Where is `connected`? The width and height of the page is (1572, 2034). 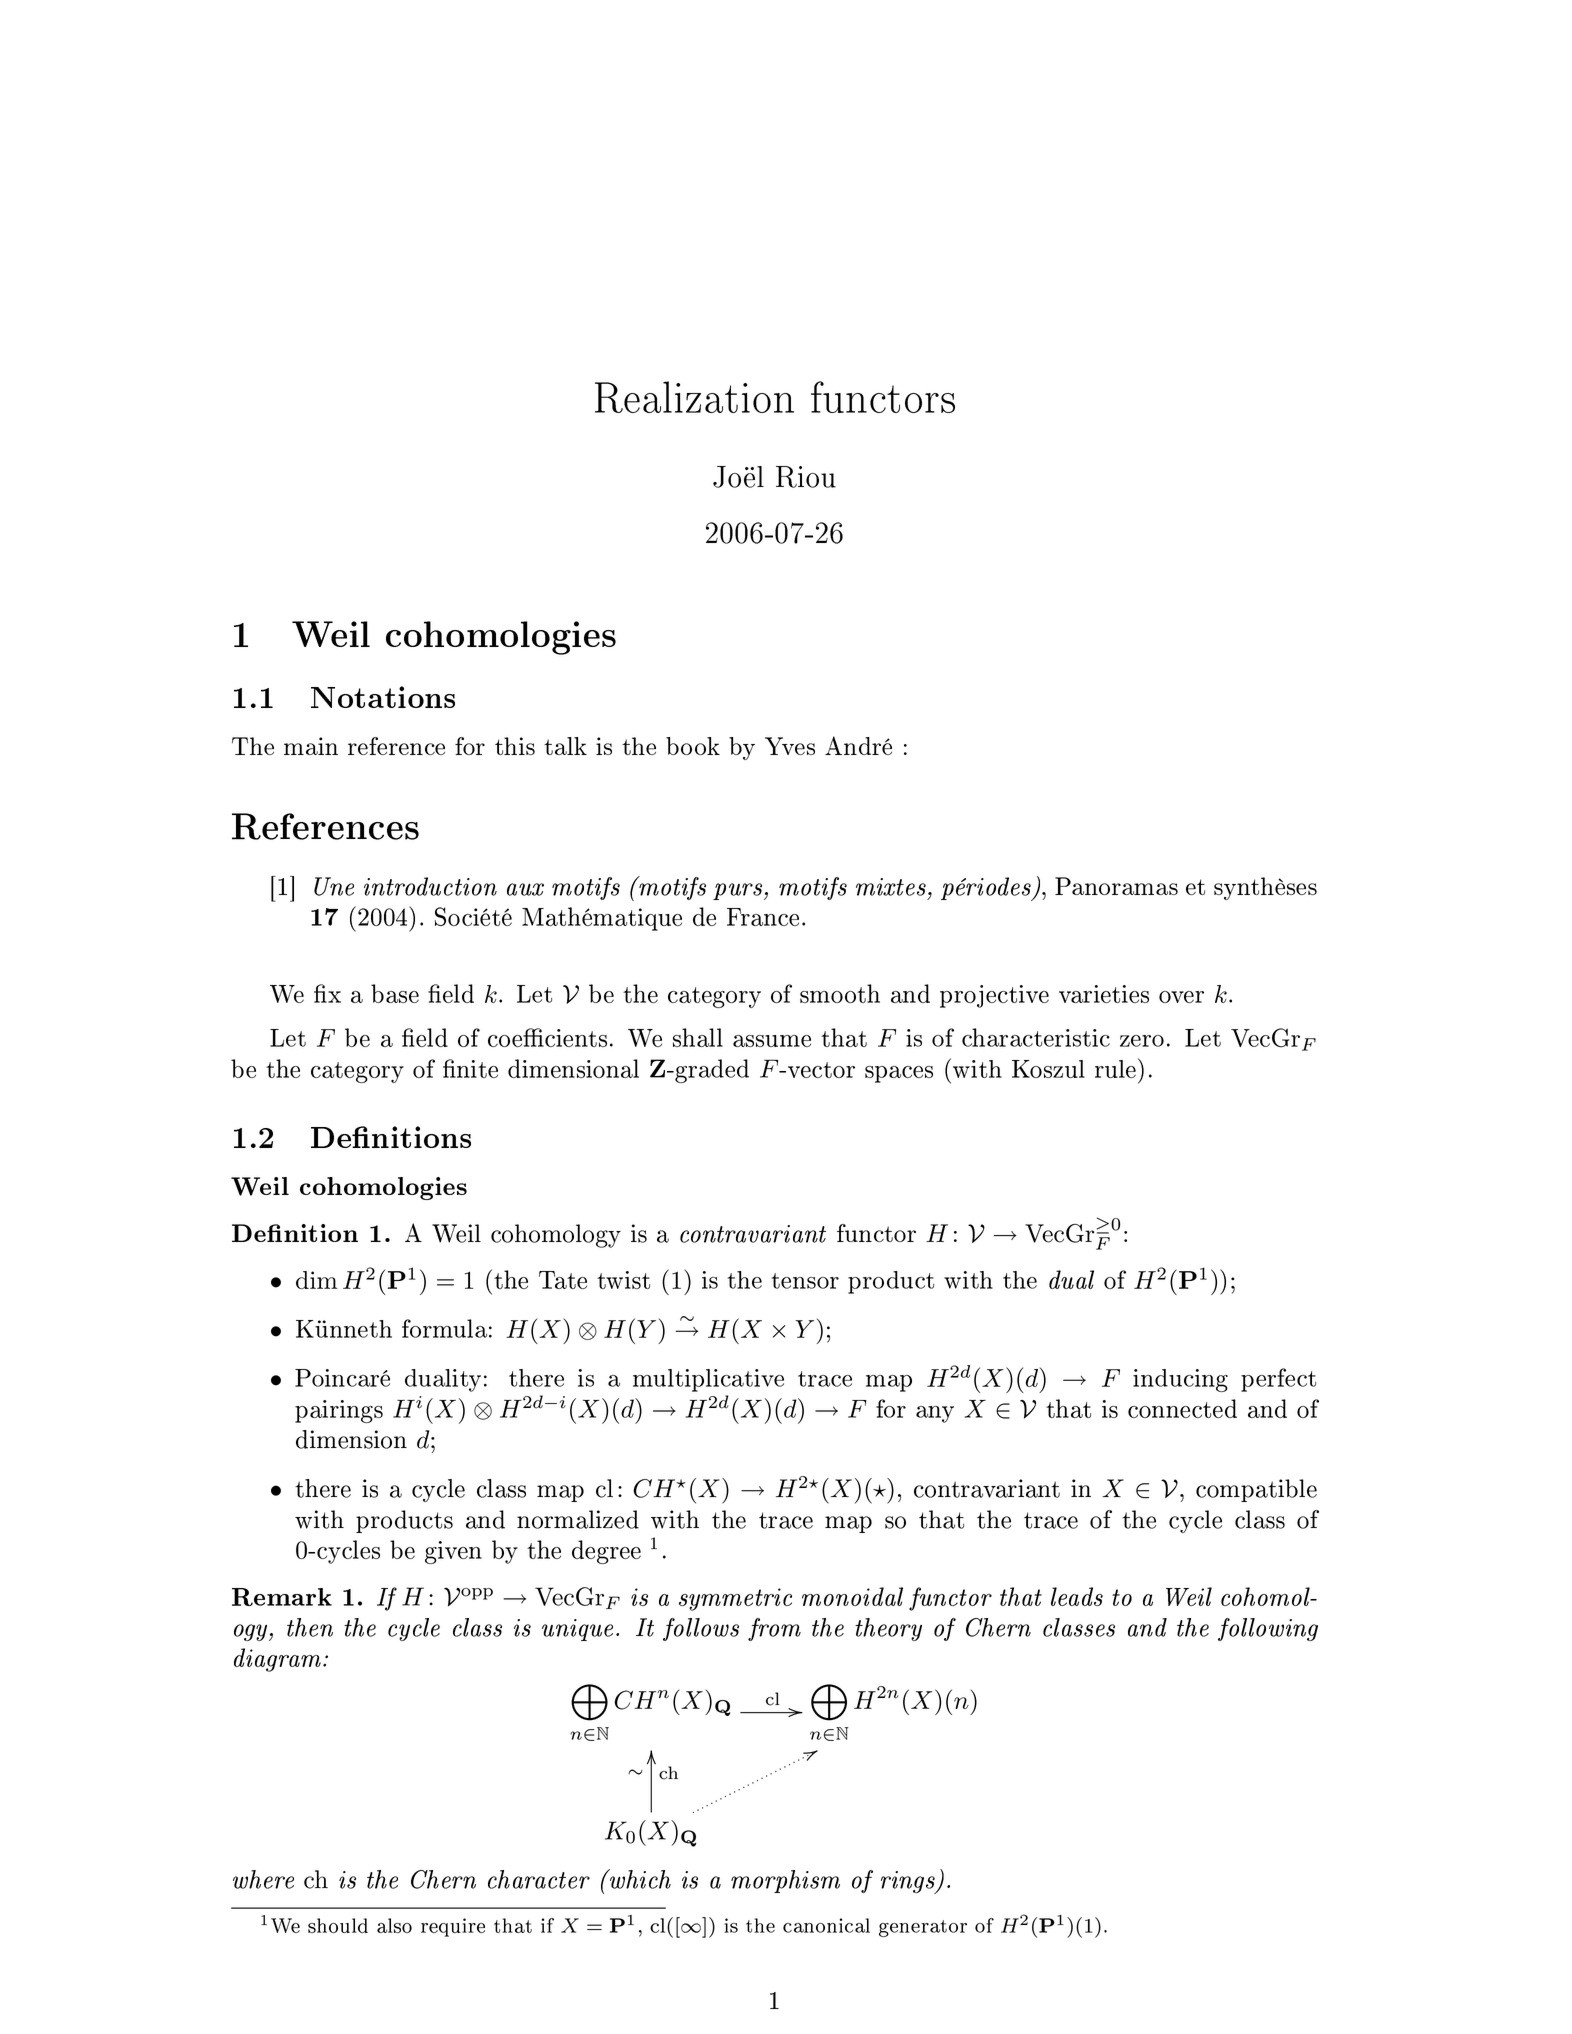
connected is located at coordinates (1182, 1408).
